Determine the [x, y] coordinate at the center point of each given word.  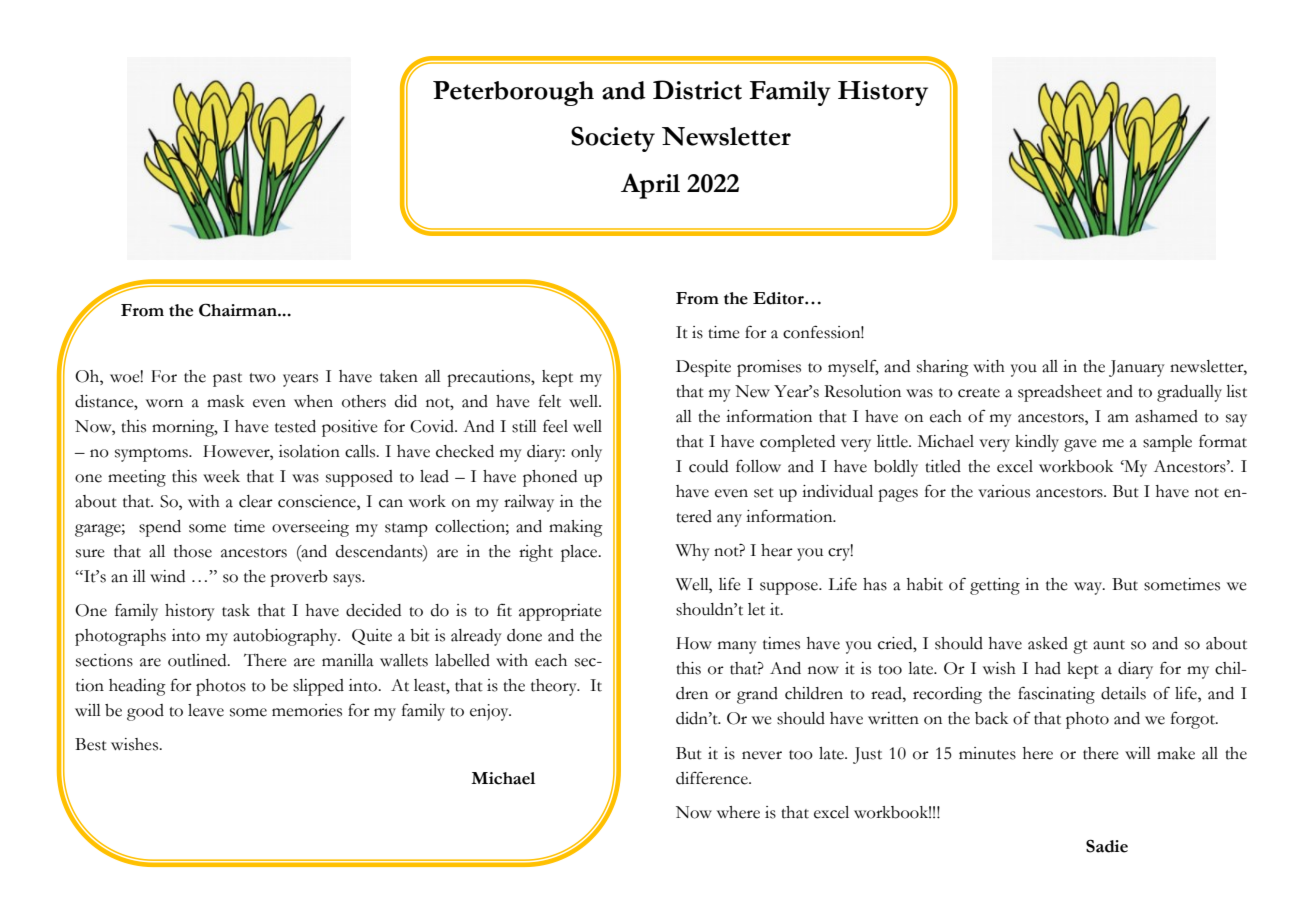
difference [713, 778]
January [1137, 368]
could [708, 466]
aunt [1109, 645]
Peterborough [513, 93]
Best [91, 744]
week [221, 476]
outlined [198, 660]
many [737, 647]
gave [1080, 445]
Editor [779, 298]
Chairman [239, 310]
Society [613, 139]
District [697, 90]
